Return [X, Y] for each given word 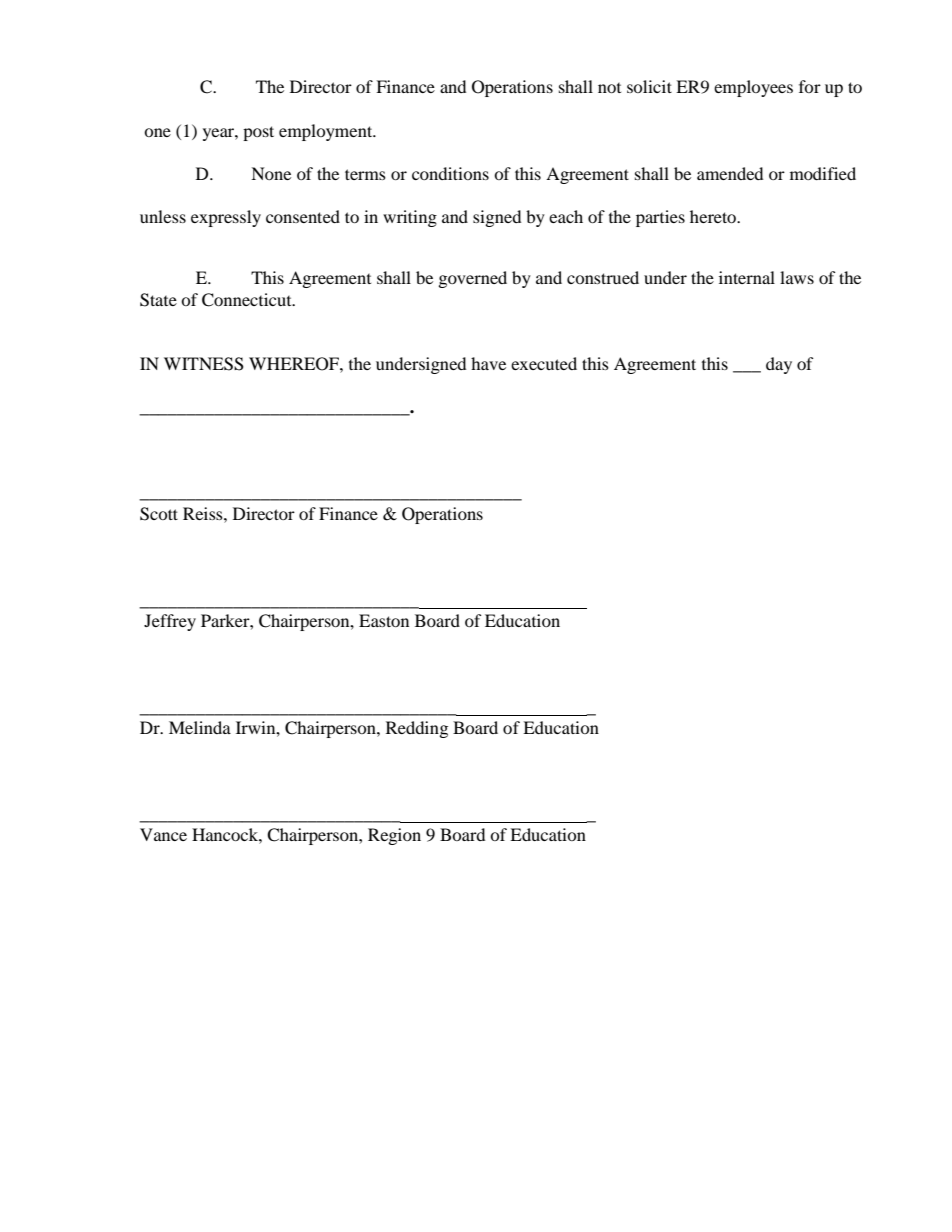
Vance [163, 834]
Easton [384, 620]
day [779, 365]
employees [753, 88]
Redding [417, 729]
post [258, 133]
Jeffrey [170, 622]
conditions [450, 173]
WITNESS [204, 364]
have [488, 363]
